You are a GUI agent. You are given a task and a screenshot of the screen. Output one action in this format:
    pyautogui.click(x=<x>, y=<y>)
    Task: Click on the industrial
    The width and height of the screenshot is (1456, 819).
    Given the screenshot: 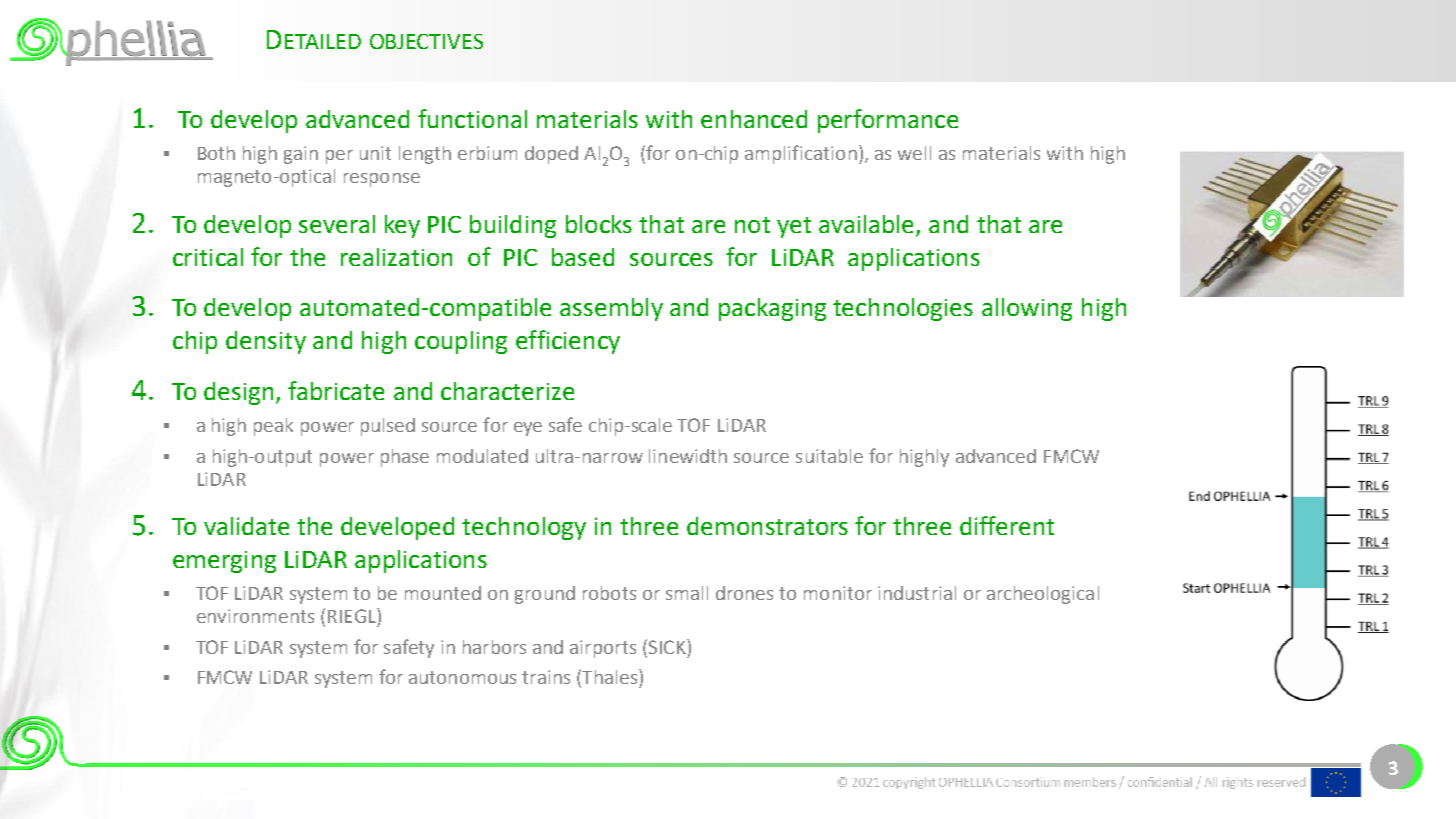 What is the action you would take?
    pyautogui.click(x=917, y=593)
